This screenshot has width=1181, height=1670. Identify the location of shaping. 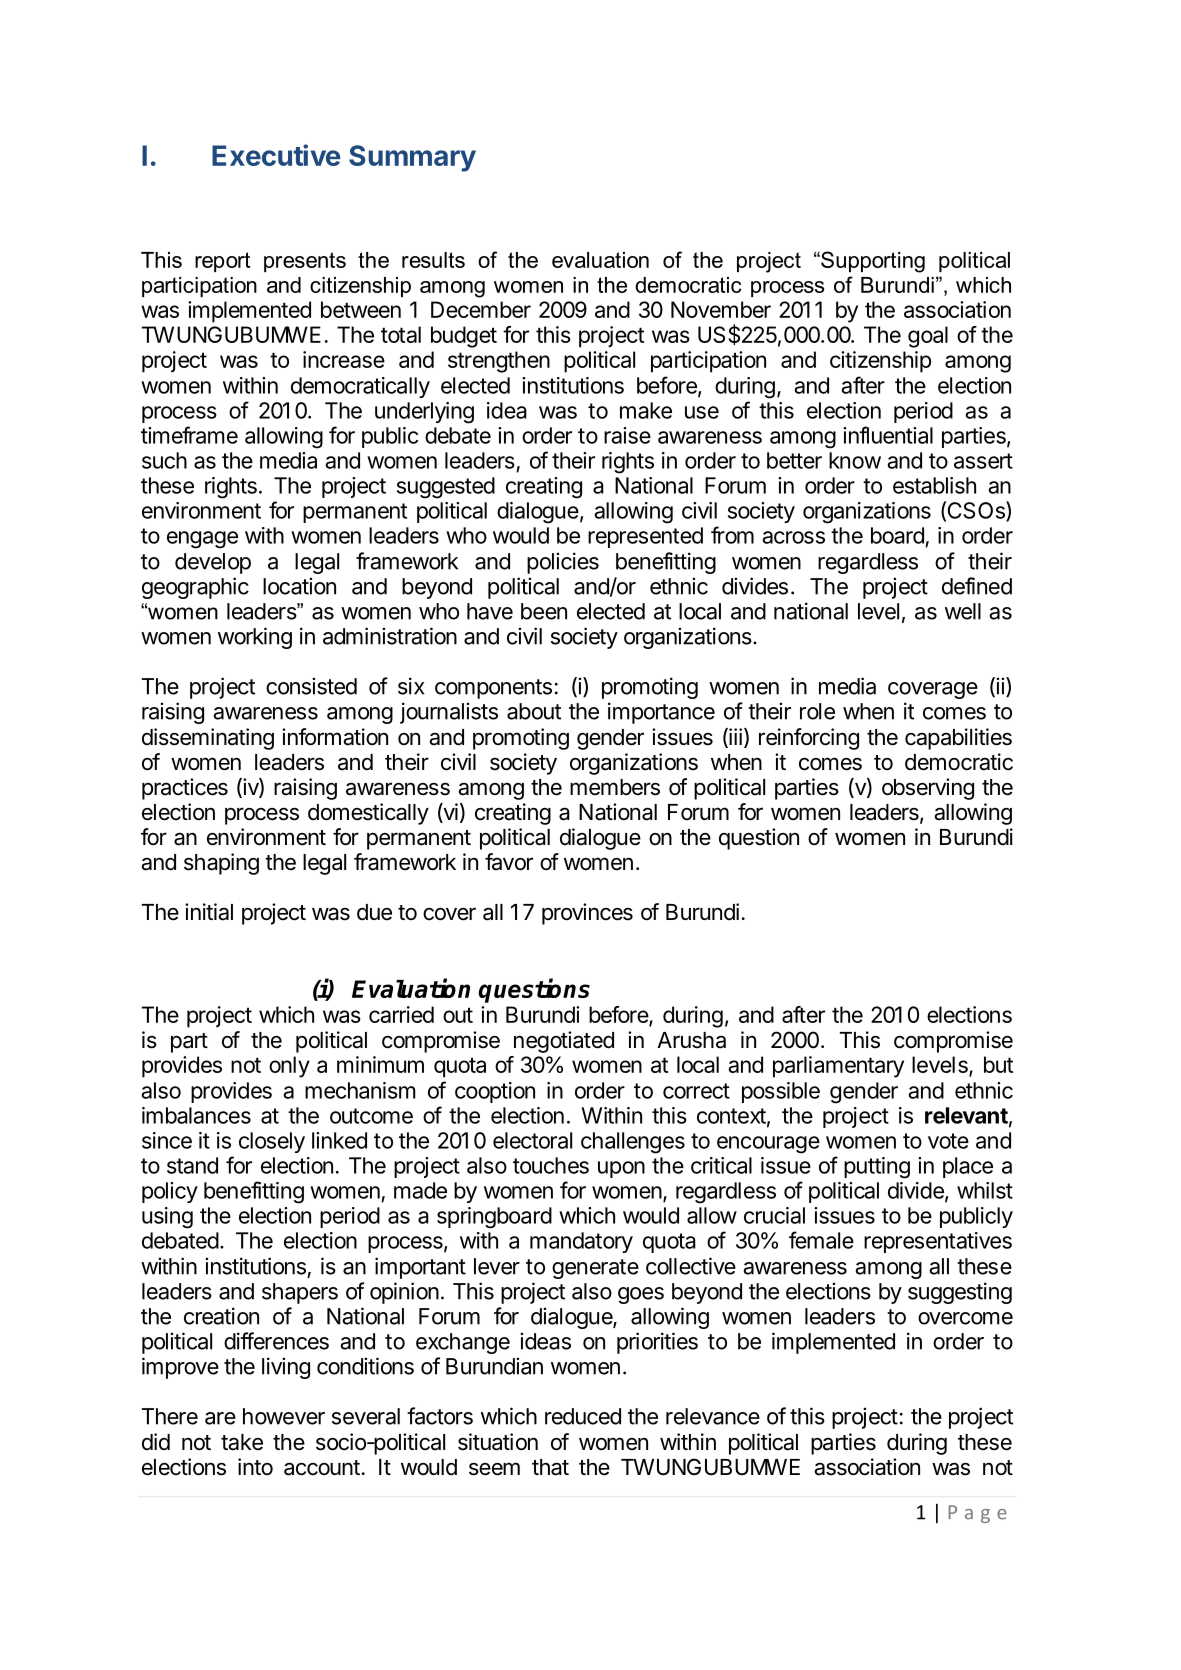
(221, 864).
